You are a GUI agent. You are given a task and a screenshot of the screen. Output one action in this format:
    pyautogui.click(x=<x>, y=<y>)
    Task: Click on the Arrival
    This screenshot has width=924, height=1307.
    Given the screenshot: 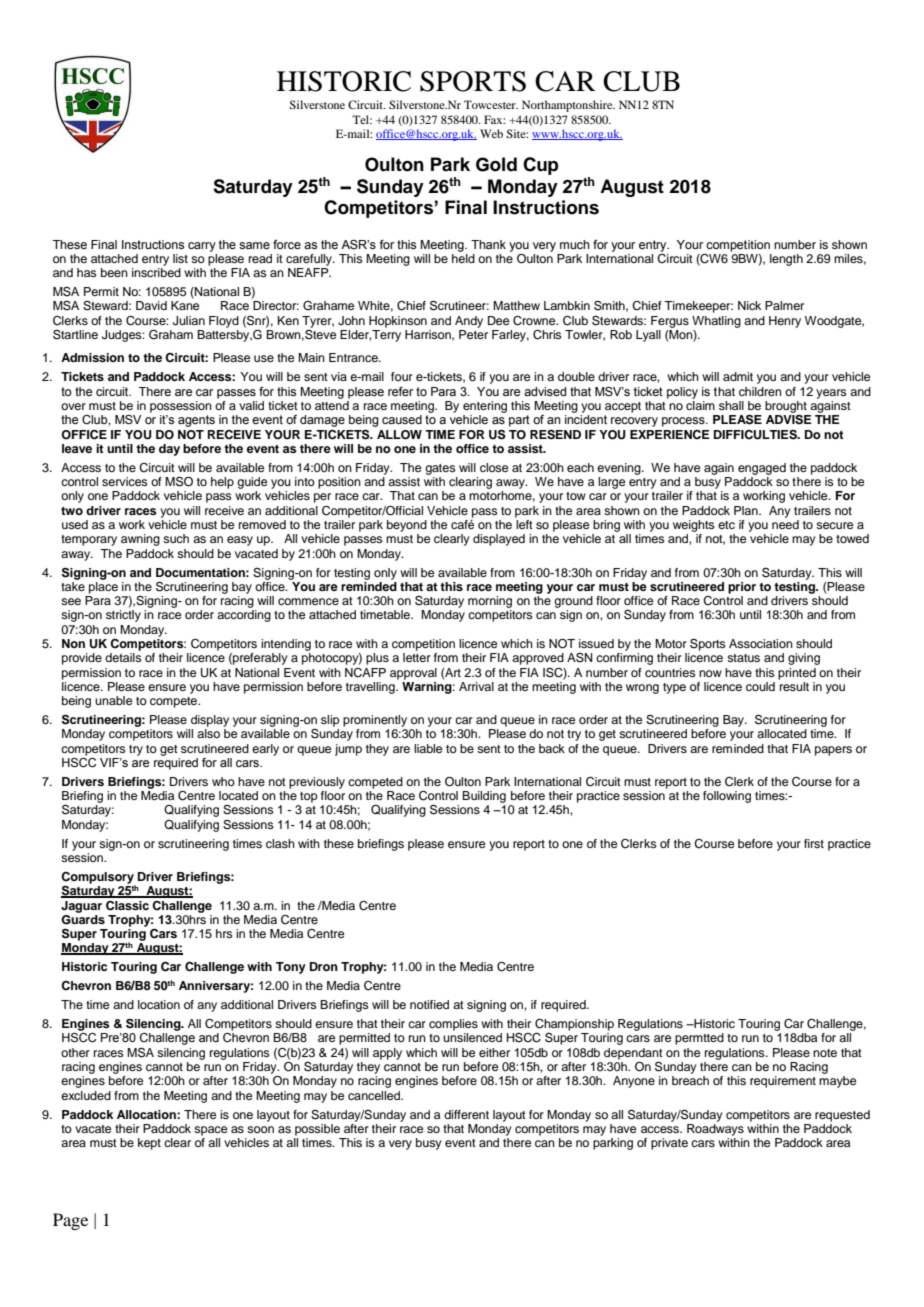 What is the action you would take?
    pyautogui.click(x=476, y=686)
